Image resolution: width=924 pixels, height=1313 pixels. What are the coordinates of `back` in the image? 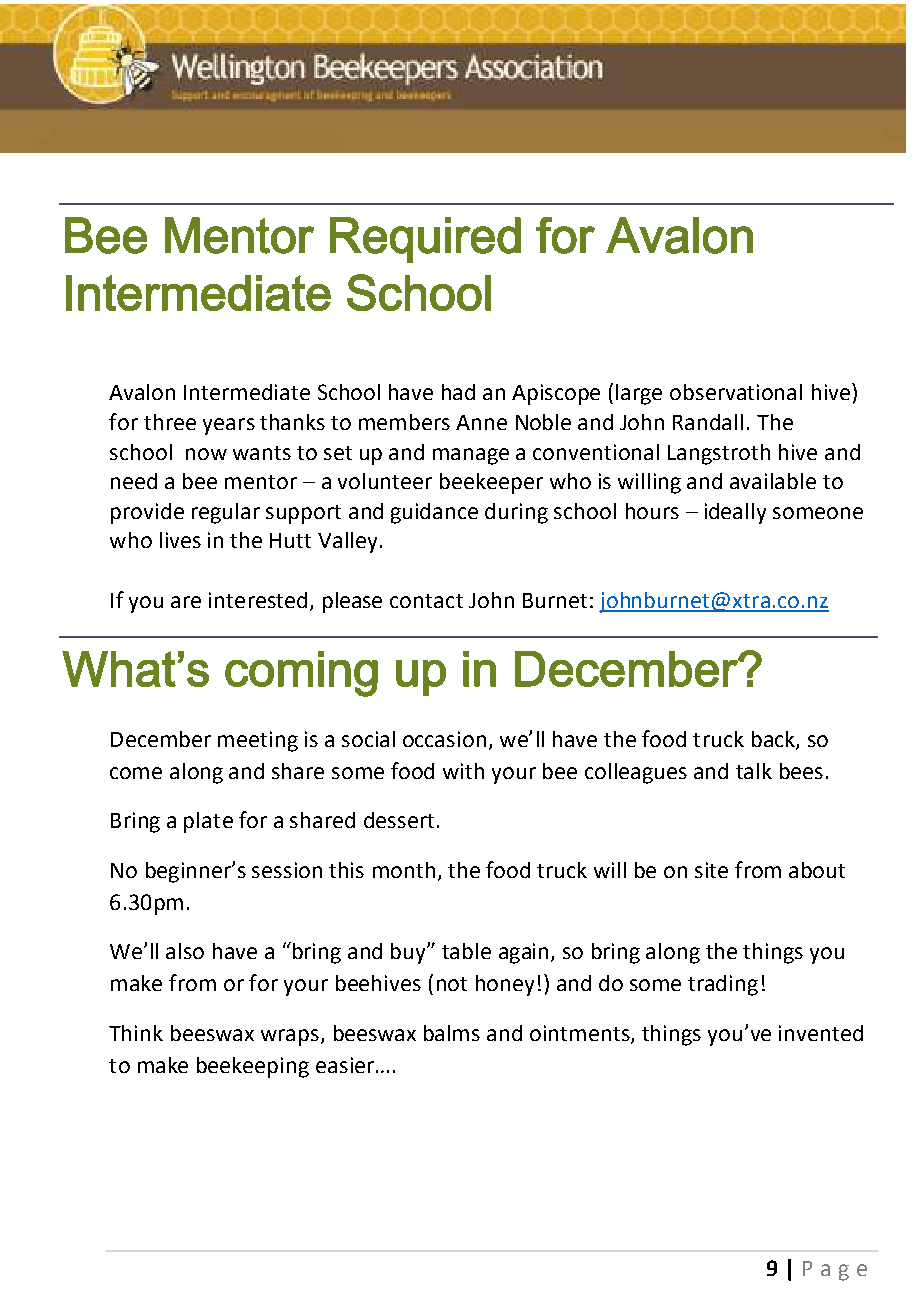 It's located at (774, 740).
